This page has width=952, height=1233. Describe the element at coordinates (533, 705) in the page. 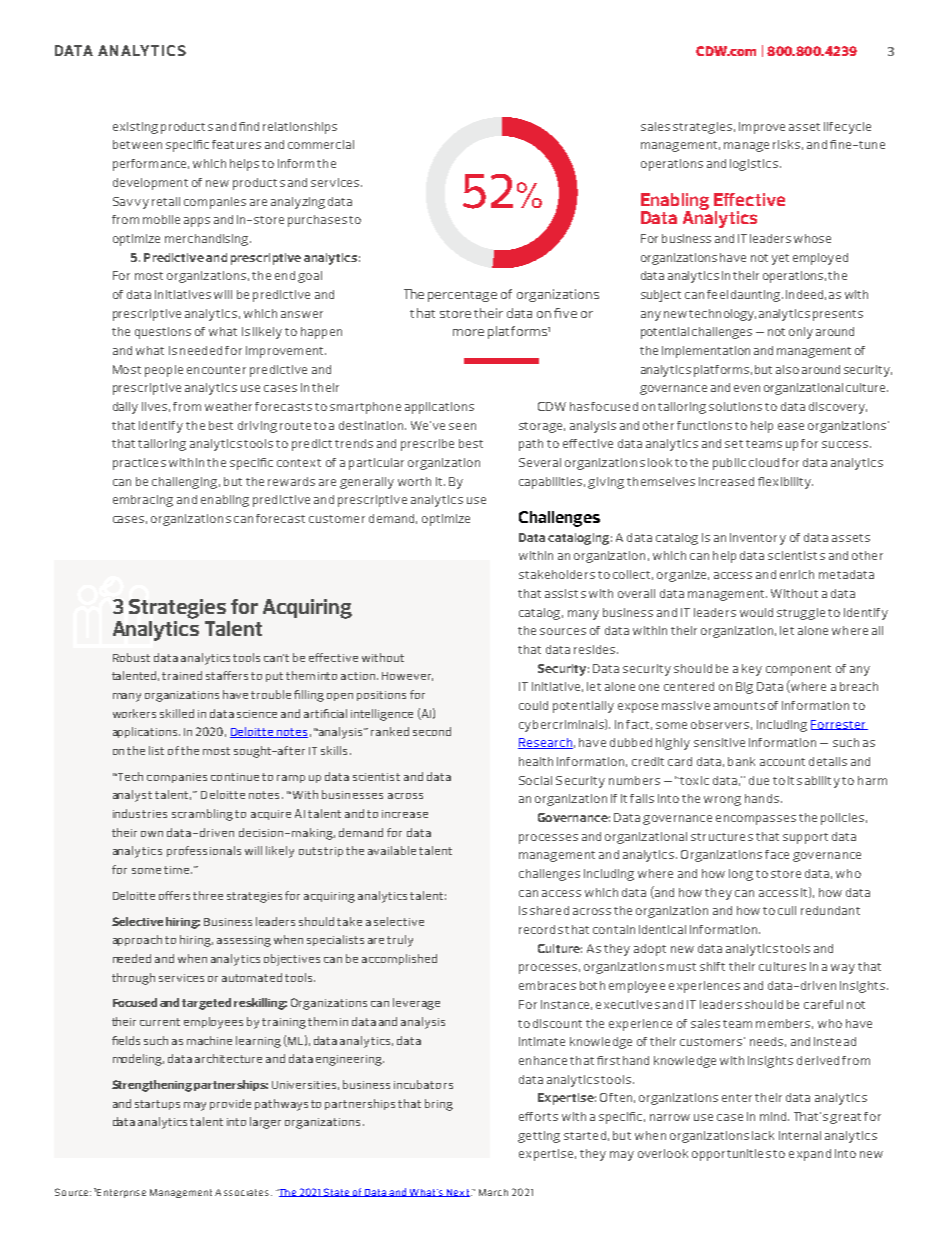

I see `could` at that location.
